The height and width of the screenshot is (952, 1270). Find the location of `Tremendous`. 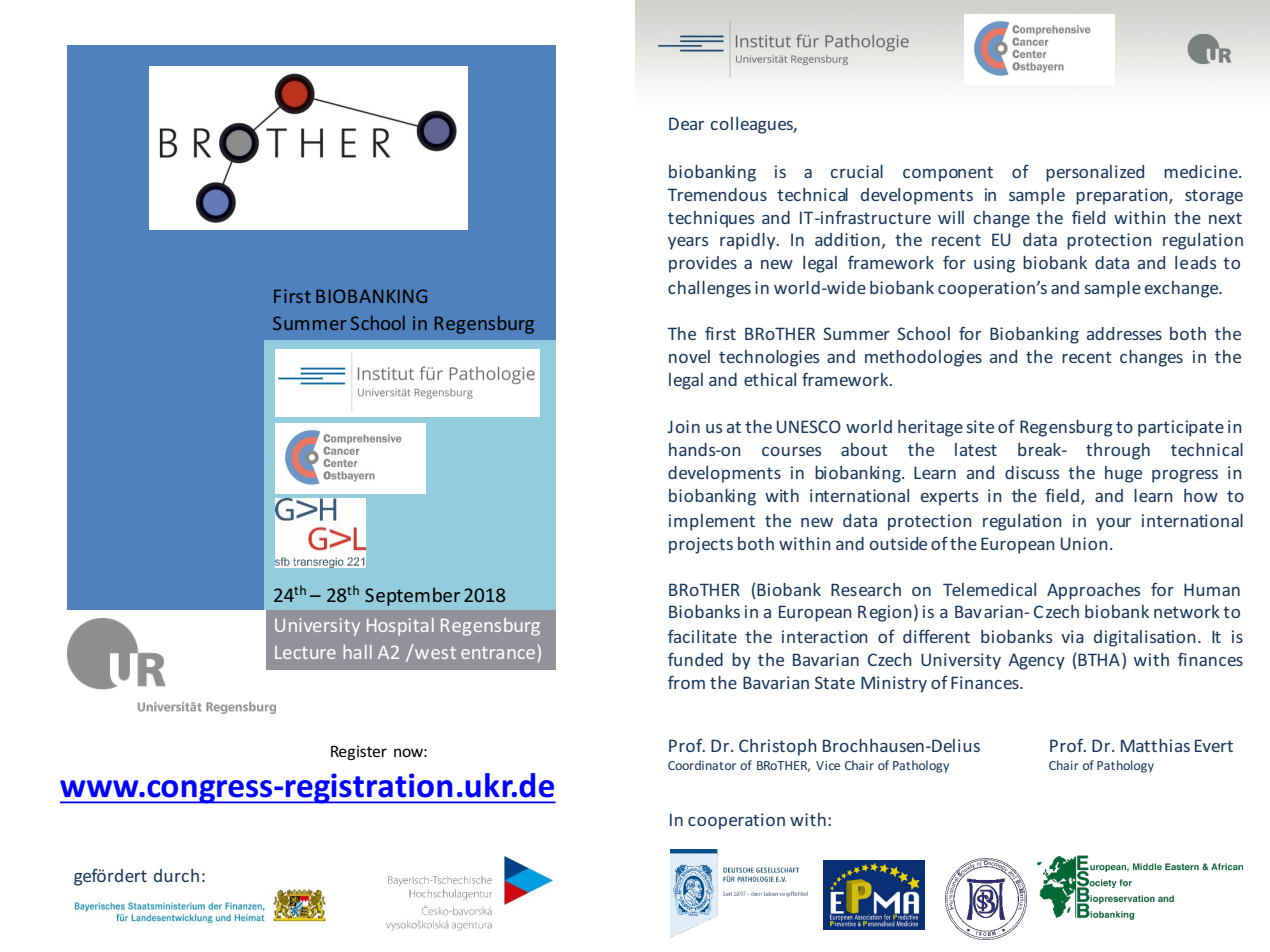

Tremendous is located at coordinates (717, 194).
